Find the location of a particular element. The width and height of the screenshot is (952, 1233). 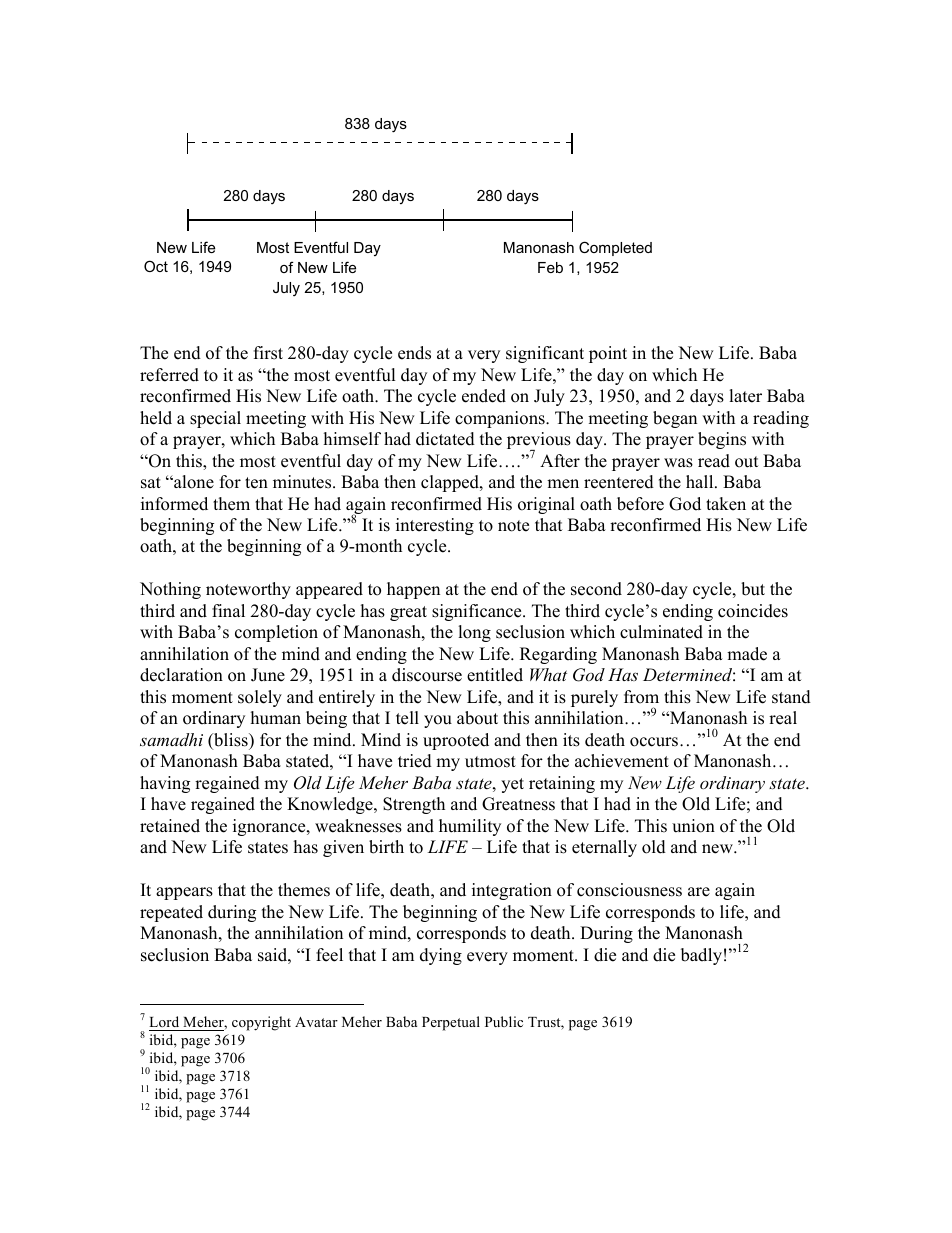

Feb is located at coordinates (550, 267).
